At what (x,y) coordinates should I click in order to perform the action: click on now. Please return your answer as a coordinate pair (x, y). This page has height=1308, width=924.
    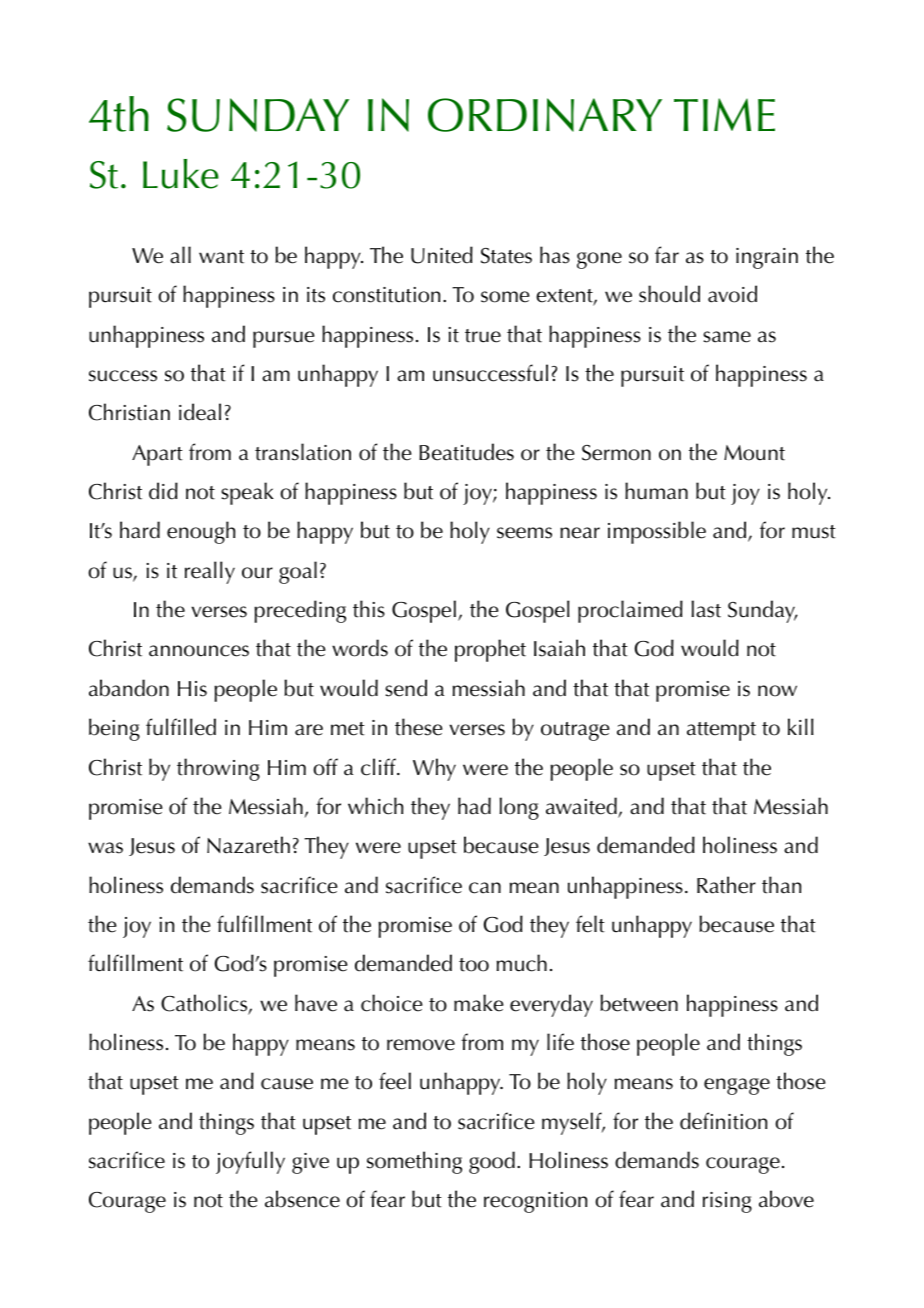
    Looking at the image, I should click on (777, 691).
